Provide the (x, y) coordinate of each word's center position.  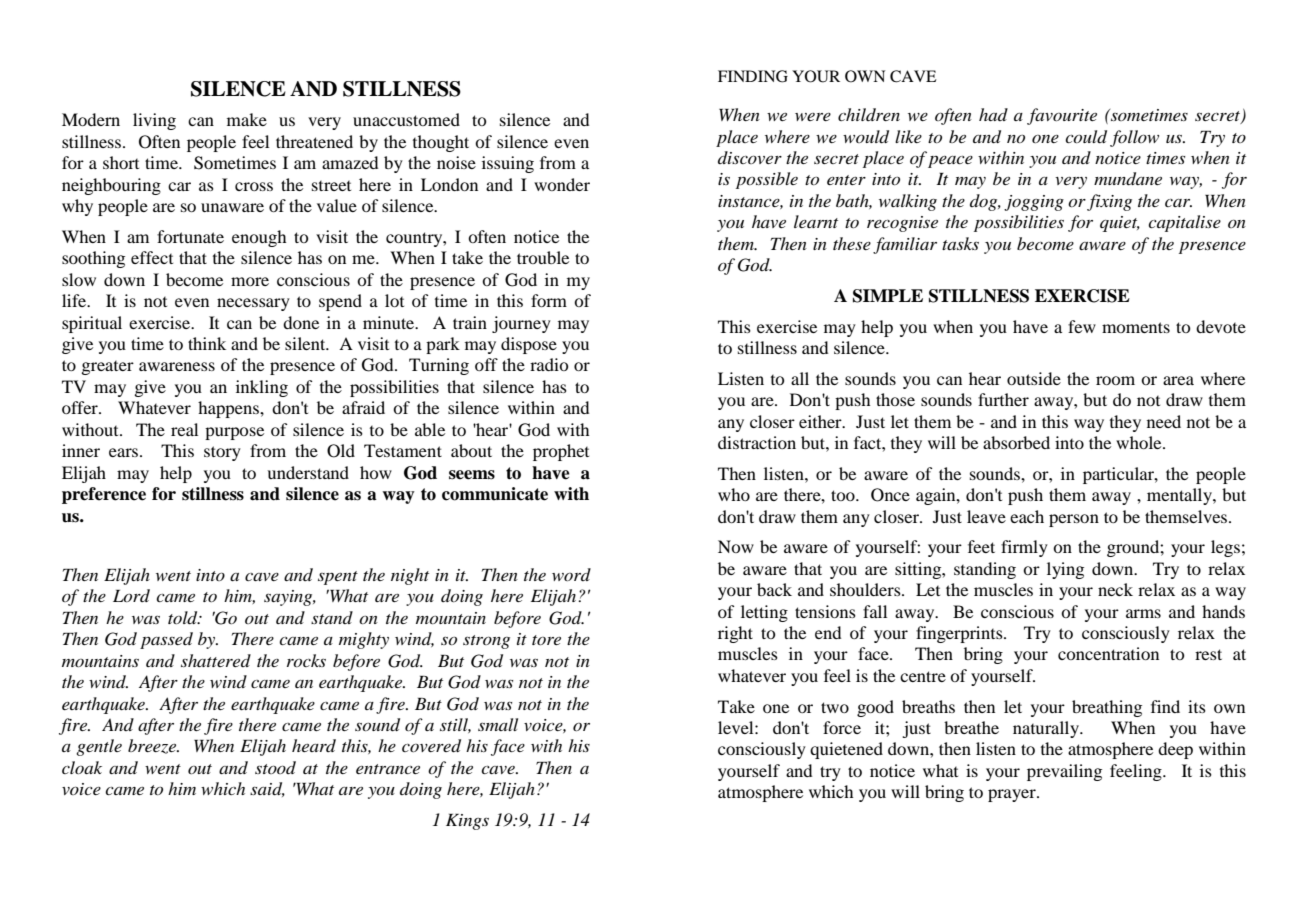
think (207, 343)
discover (750, 157)
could (1086, 137)
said (267, 789)
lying (1065, 570)
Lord (131, 595)
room (1115, 380)
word (571, 574)
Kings (467, 822)
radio (549, 364)
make (247, 119)
